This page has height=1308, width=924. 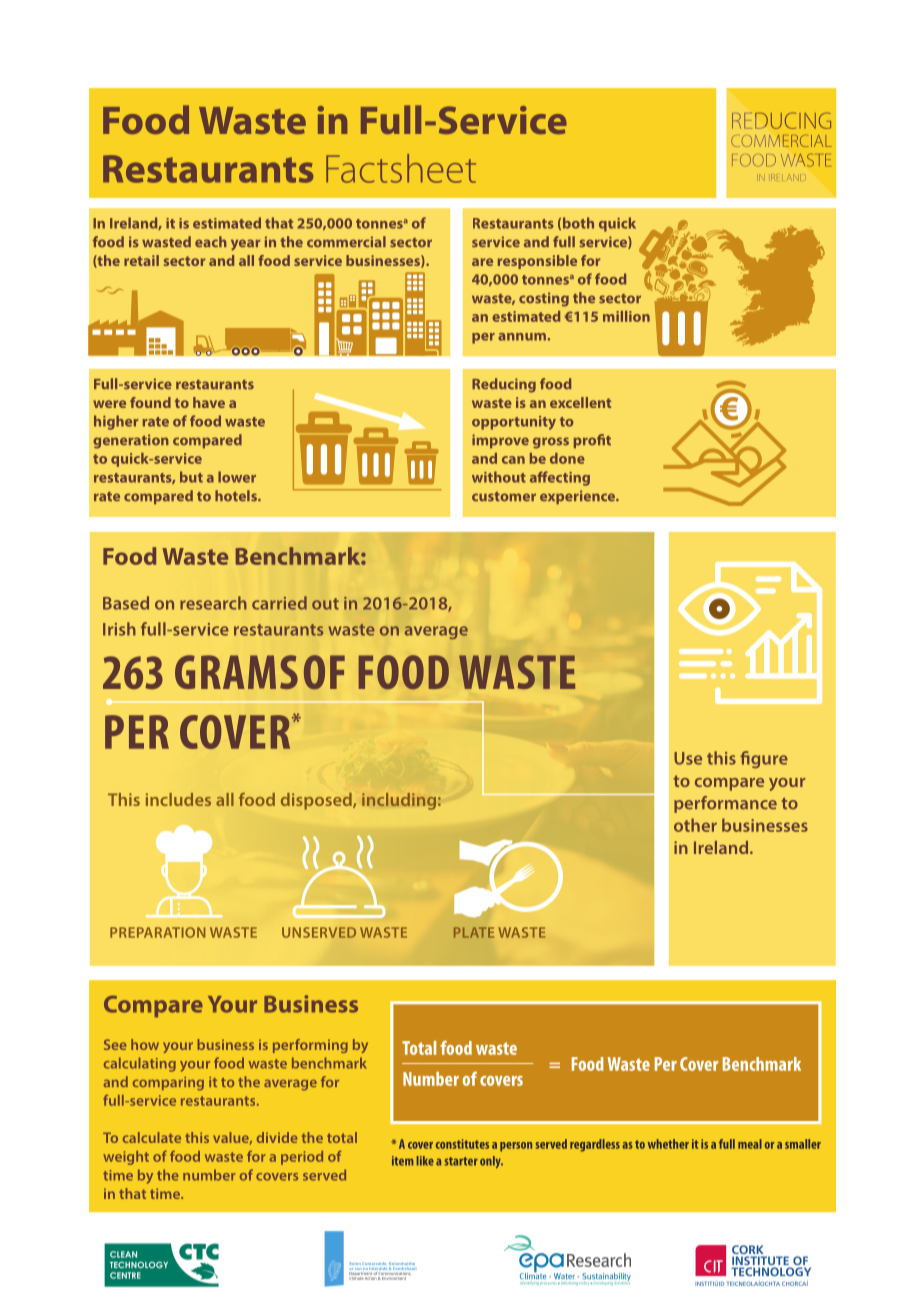 I want to click on hotels, so click(x=237, y=496).
